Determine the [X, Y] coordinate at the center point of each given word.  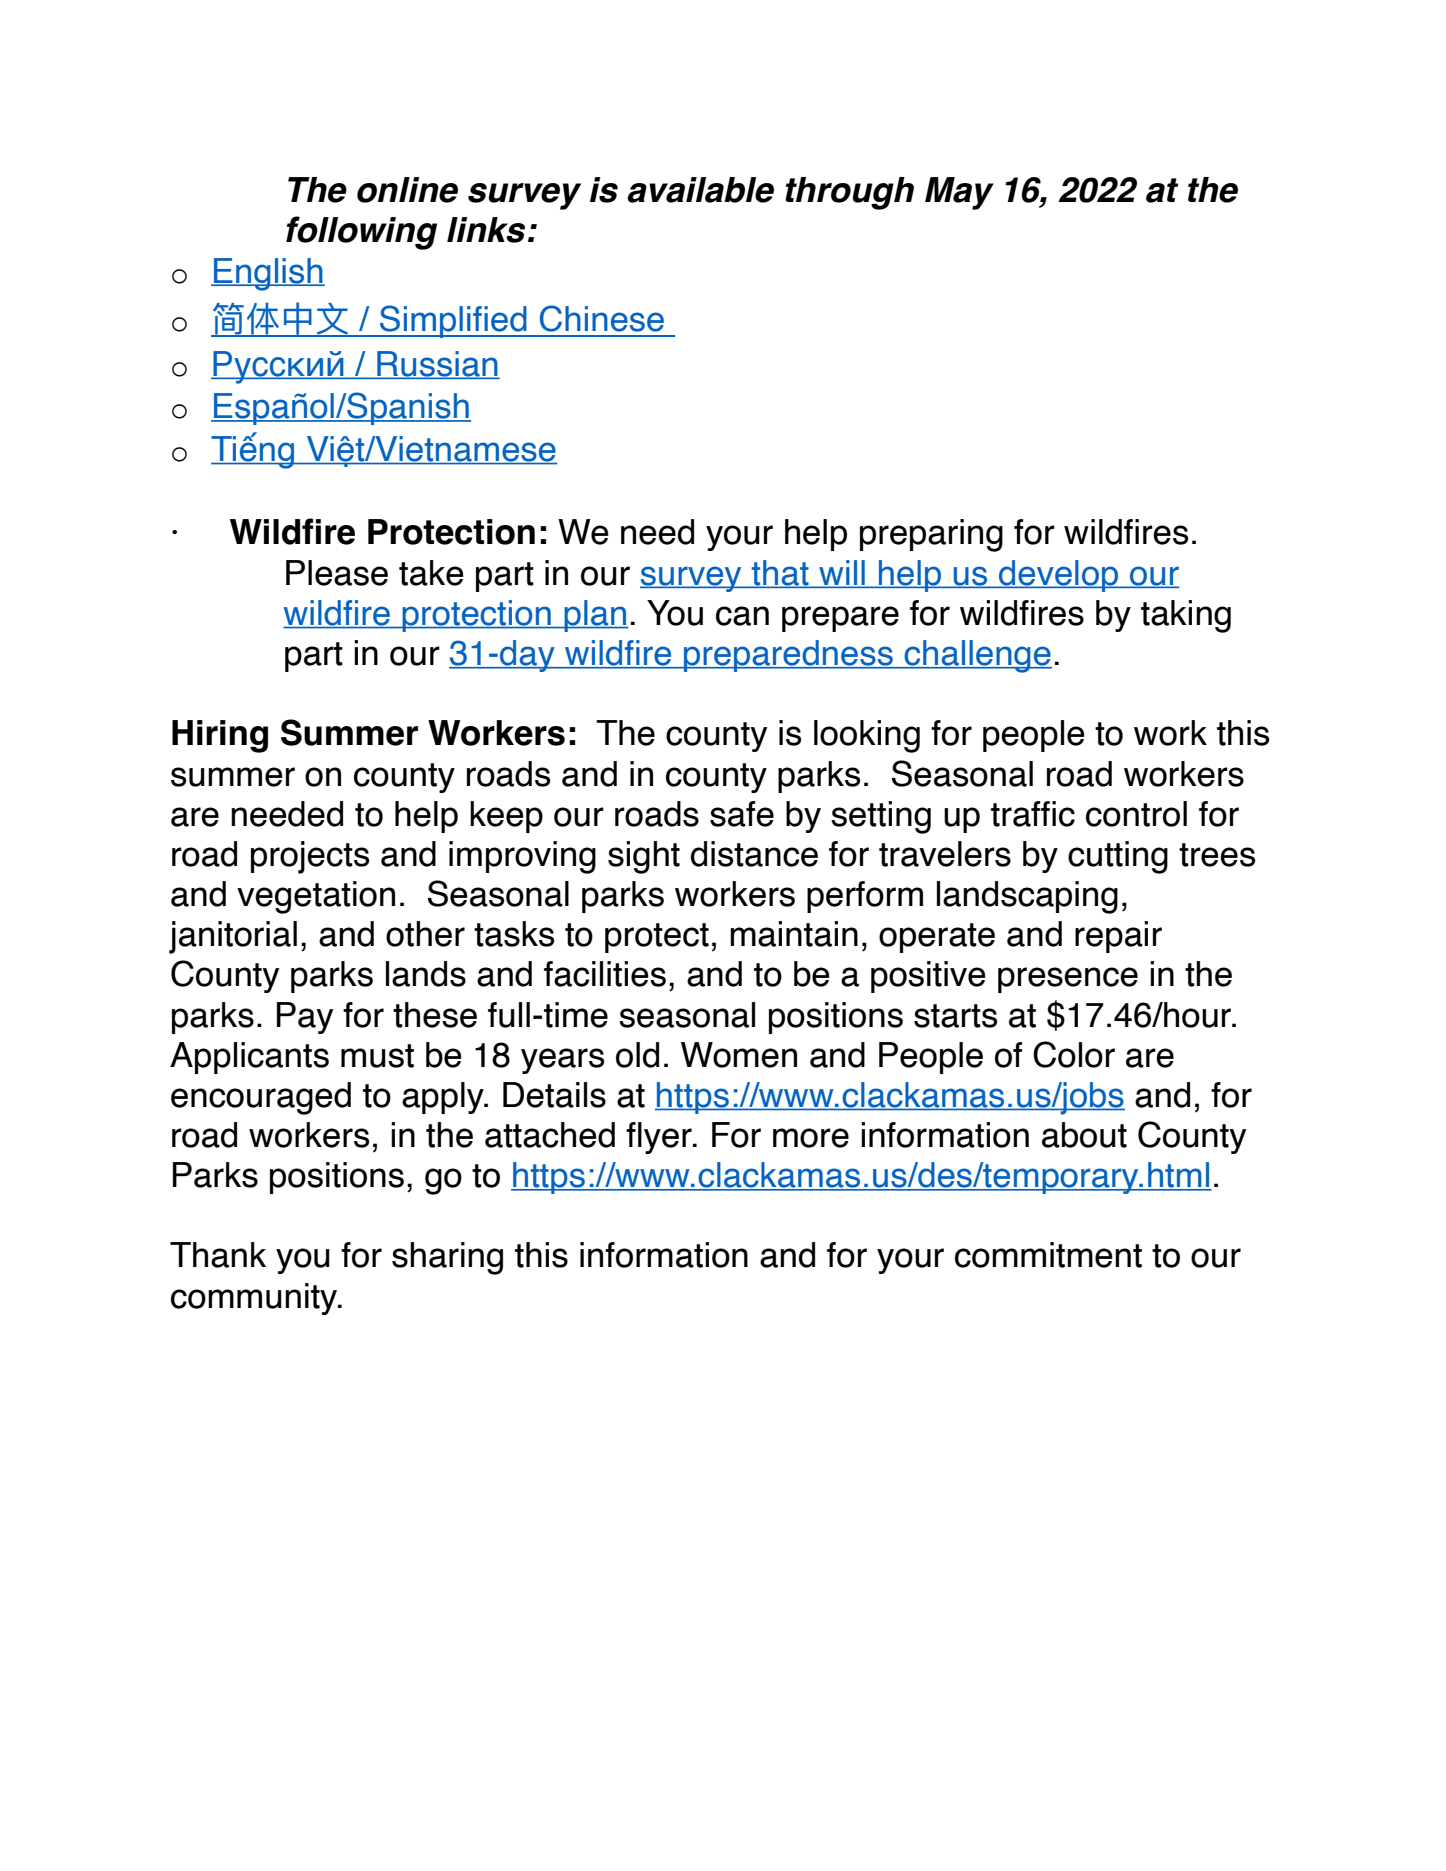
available [700, 190]
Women [739, 1055]
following [361, 233]
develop [1059, 576]
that [780, 574]
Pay [305, 1018]
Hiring [220, 736]
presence [1068, 980]
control [1136, 814]
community [255, 1299]
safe [742, 814]
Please [337, 573]
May [959, 193]
